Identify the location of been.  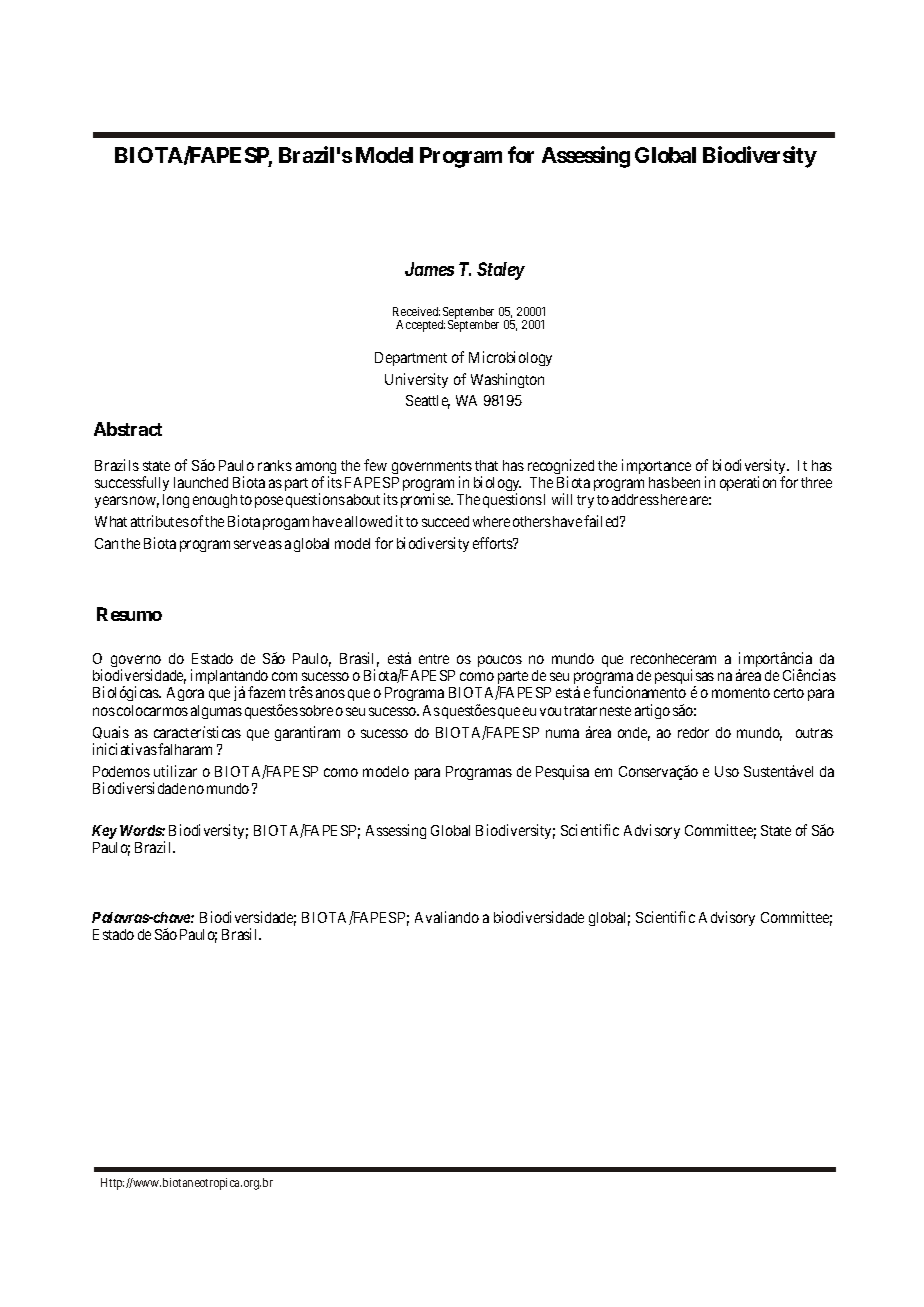
(686, 482).
